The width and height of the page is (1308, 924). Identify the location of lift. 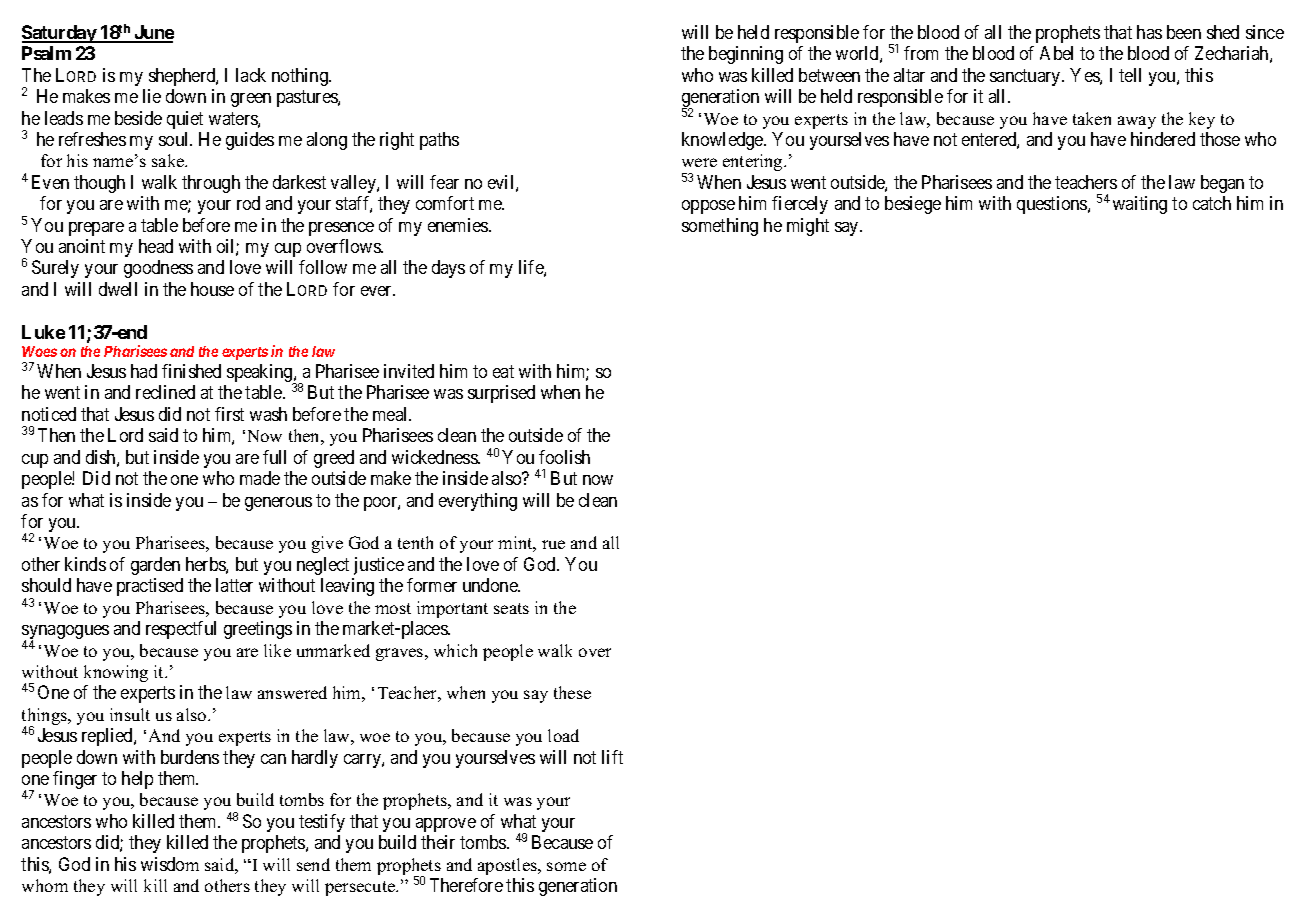
(612, 757).
